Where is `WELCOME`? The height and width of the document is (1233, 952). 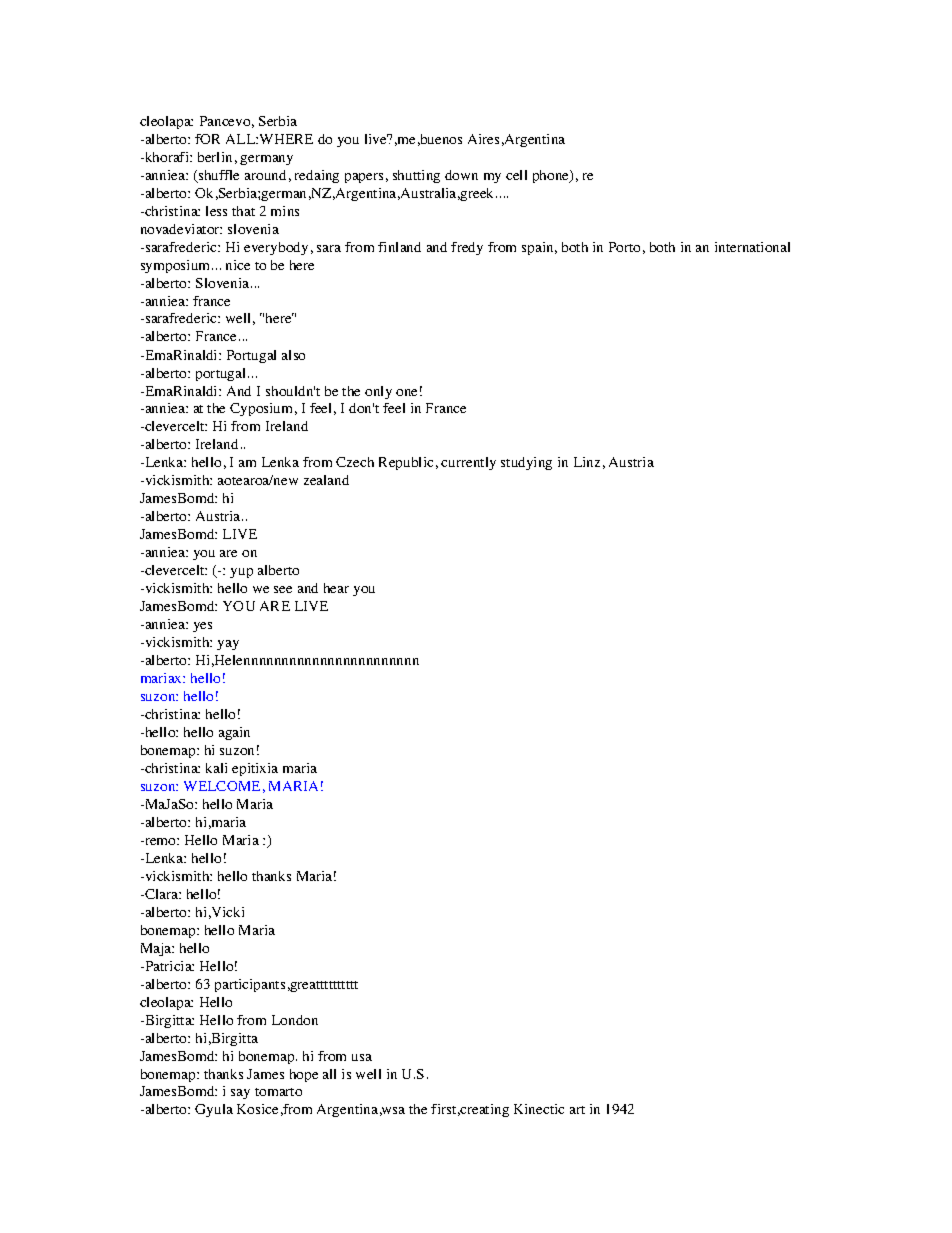 WELCOME is located at coordinates (222, 786).
